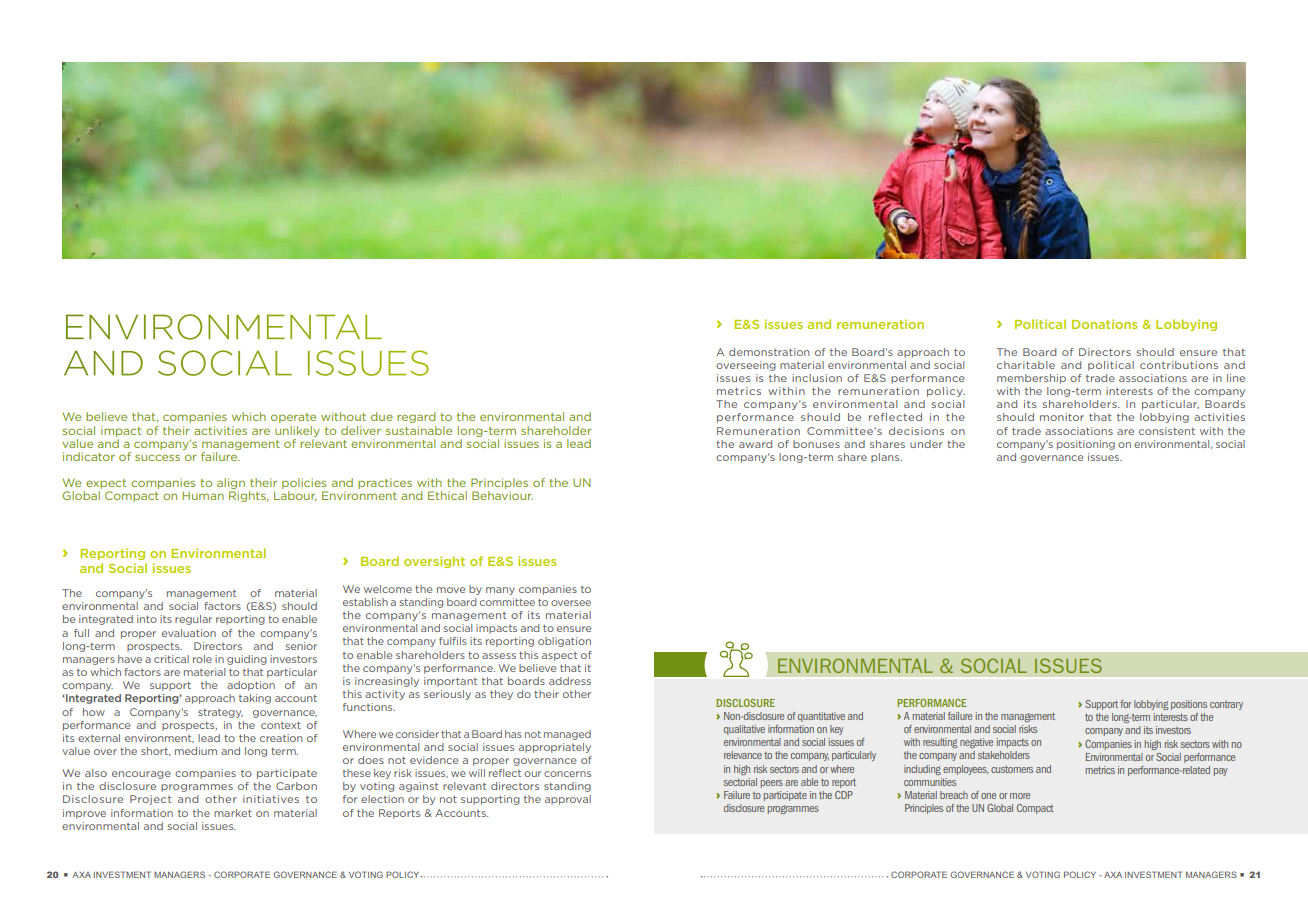  What do you see at coordinates (755, 444) in the screenshot?
I see `award` at bounding box center [755, 444].
